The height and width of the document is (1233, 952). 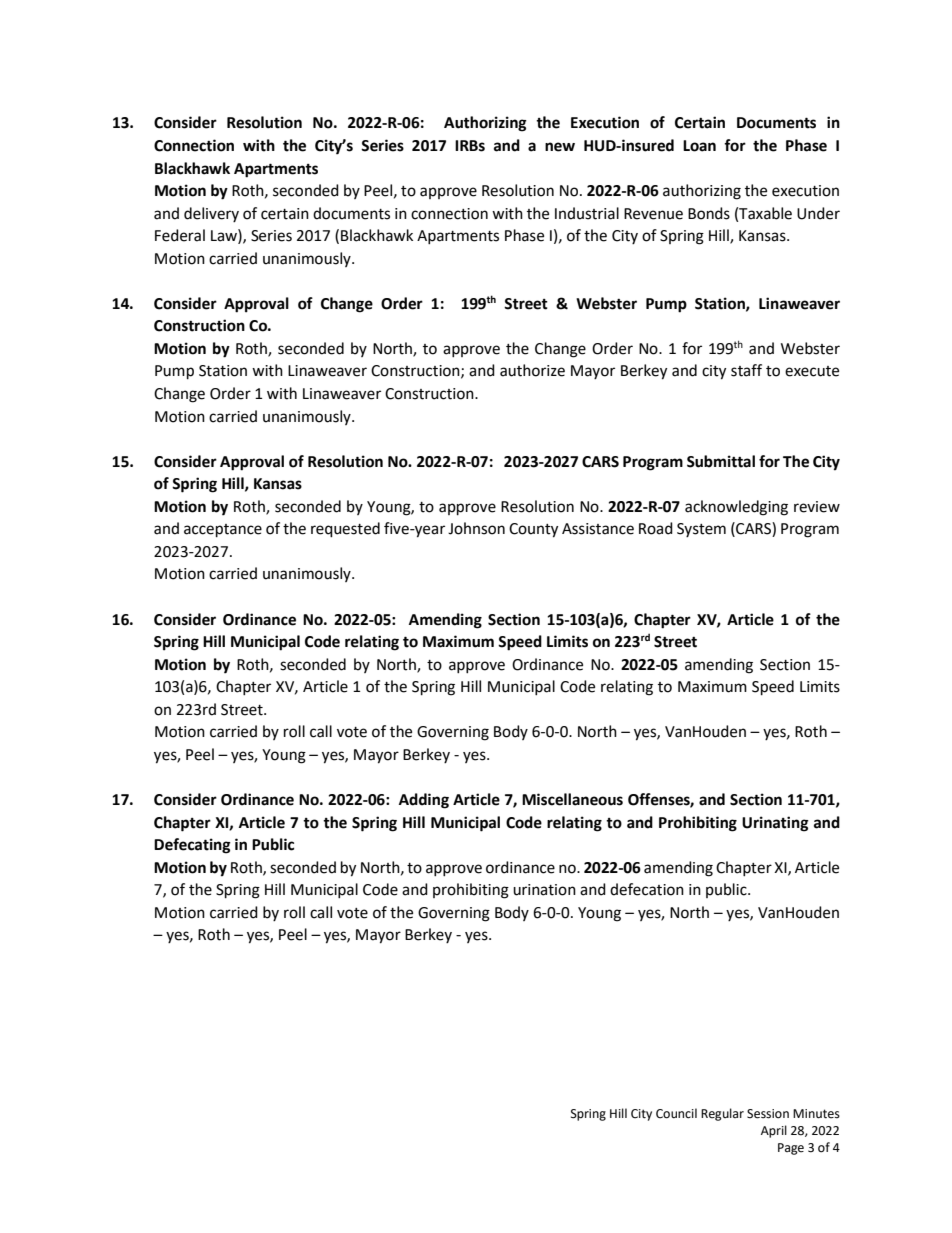 I want to click on delivery, so click(x=211, y=214).
